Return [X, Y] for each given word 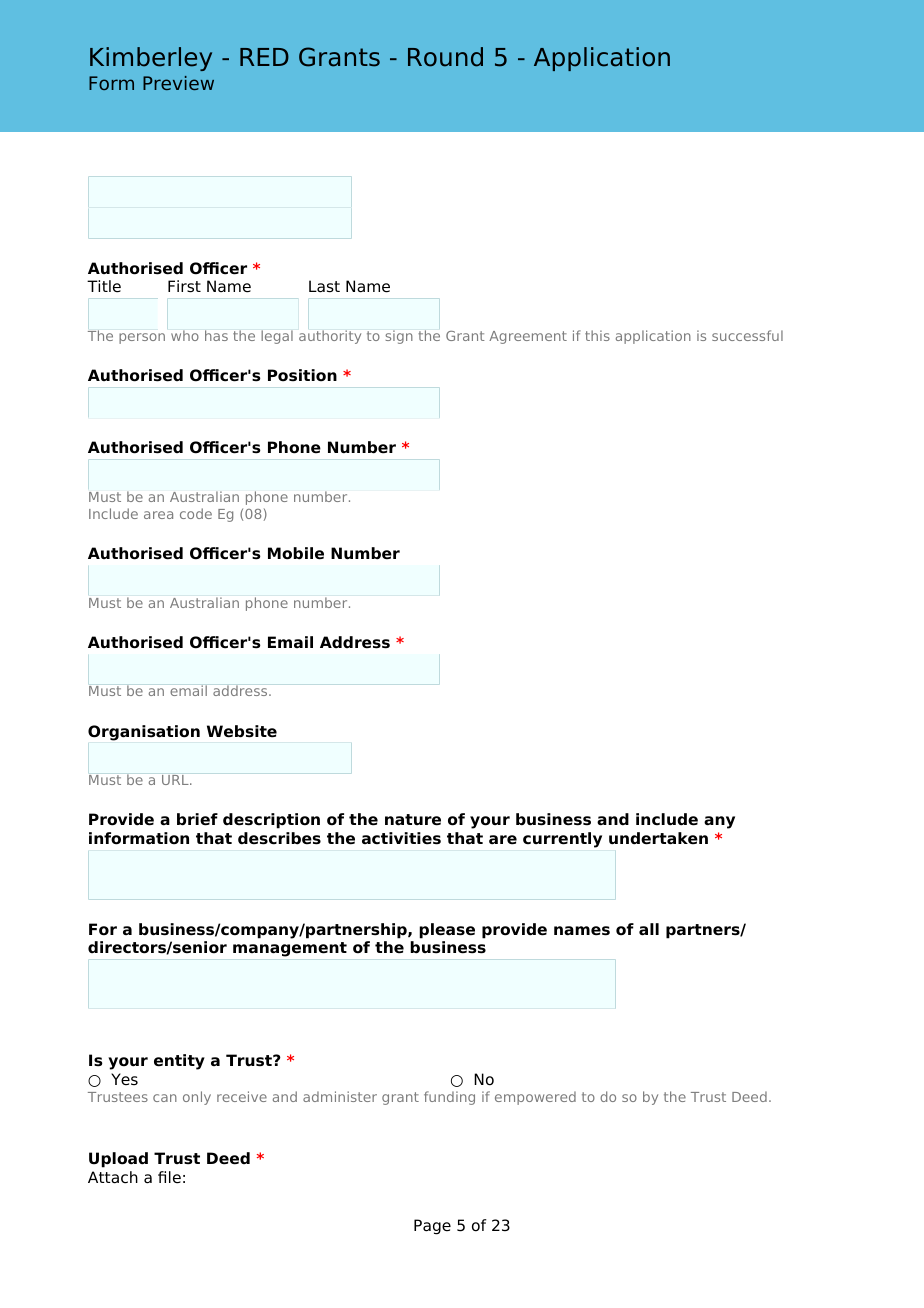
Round [445, 57]
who [185, 335]
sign [399, 337]
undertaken [658, 838]
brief [197, 819]
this [597, 335]
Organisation [144, 733]
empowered [535, 1098]
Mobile [296, 553]
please [447, 931]
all [649, 929]
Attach [113, 1177]
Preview [178, 83]
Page [432, 1227]
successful [747, 335]
